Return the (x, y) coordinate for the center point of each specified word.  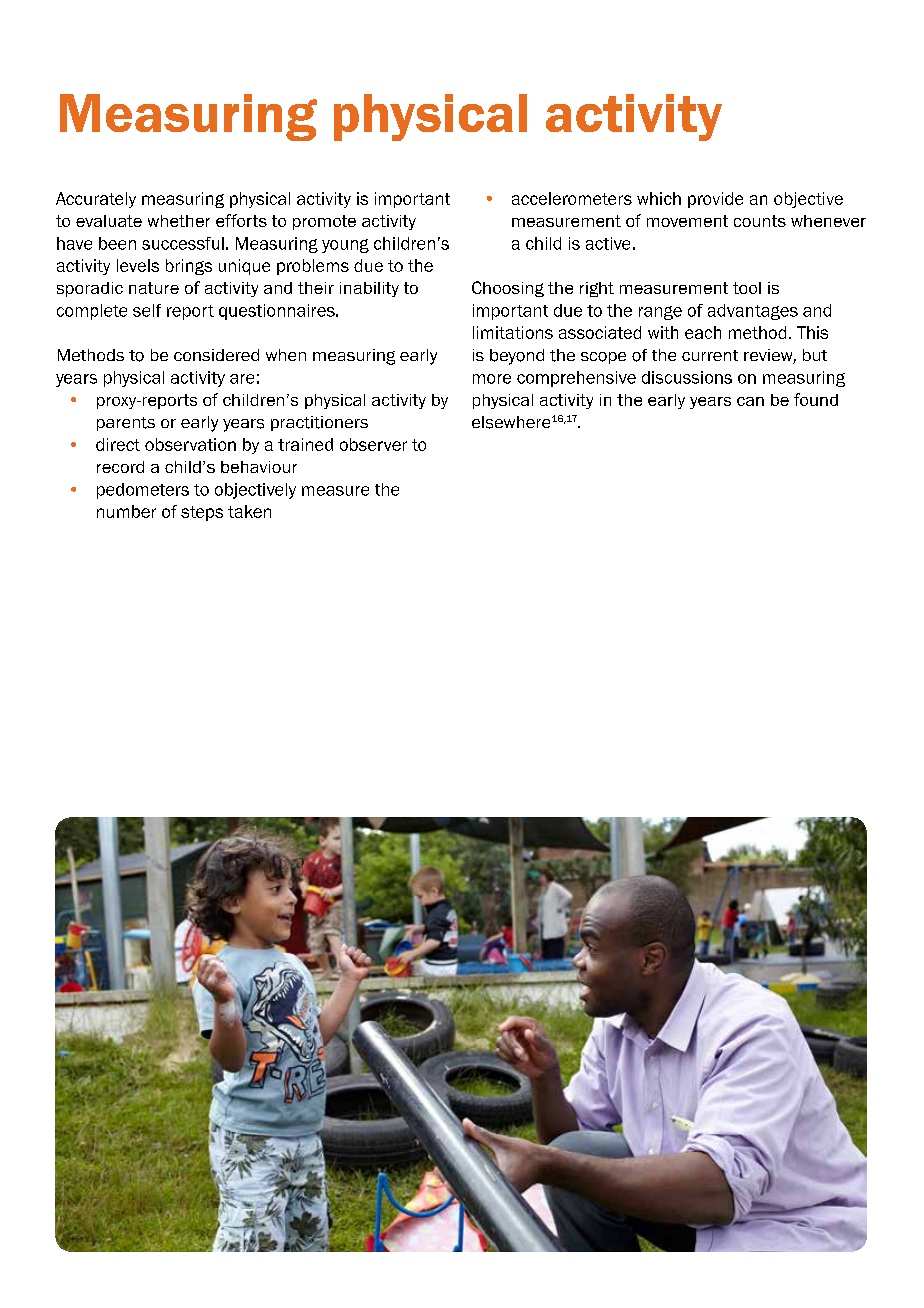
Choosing (508, 289)
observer (373, 444)
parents (126, 424)
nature (154, 288)
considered (216, 355)
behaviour (259, 467)
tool (747, 288)
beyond (517, 357)
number (126, 511)
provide (715, 200)
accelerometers (572, 198)
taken (249, 511)
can (750, 401)
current (710, 355)
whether (179, 221)
